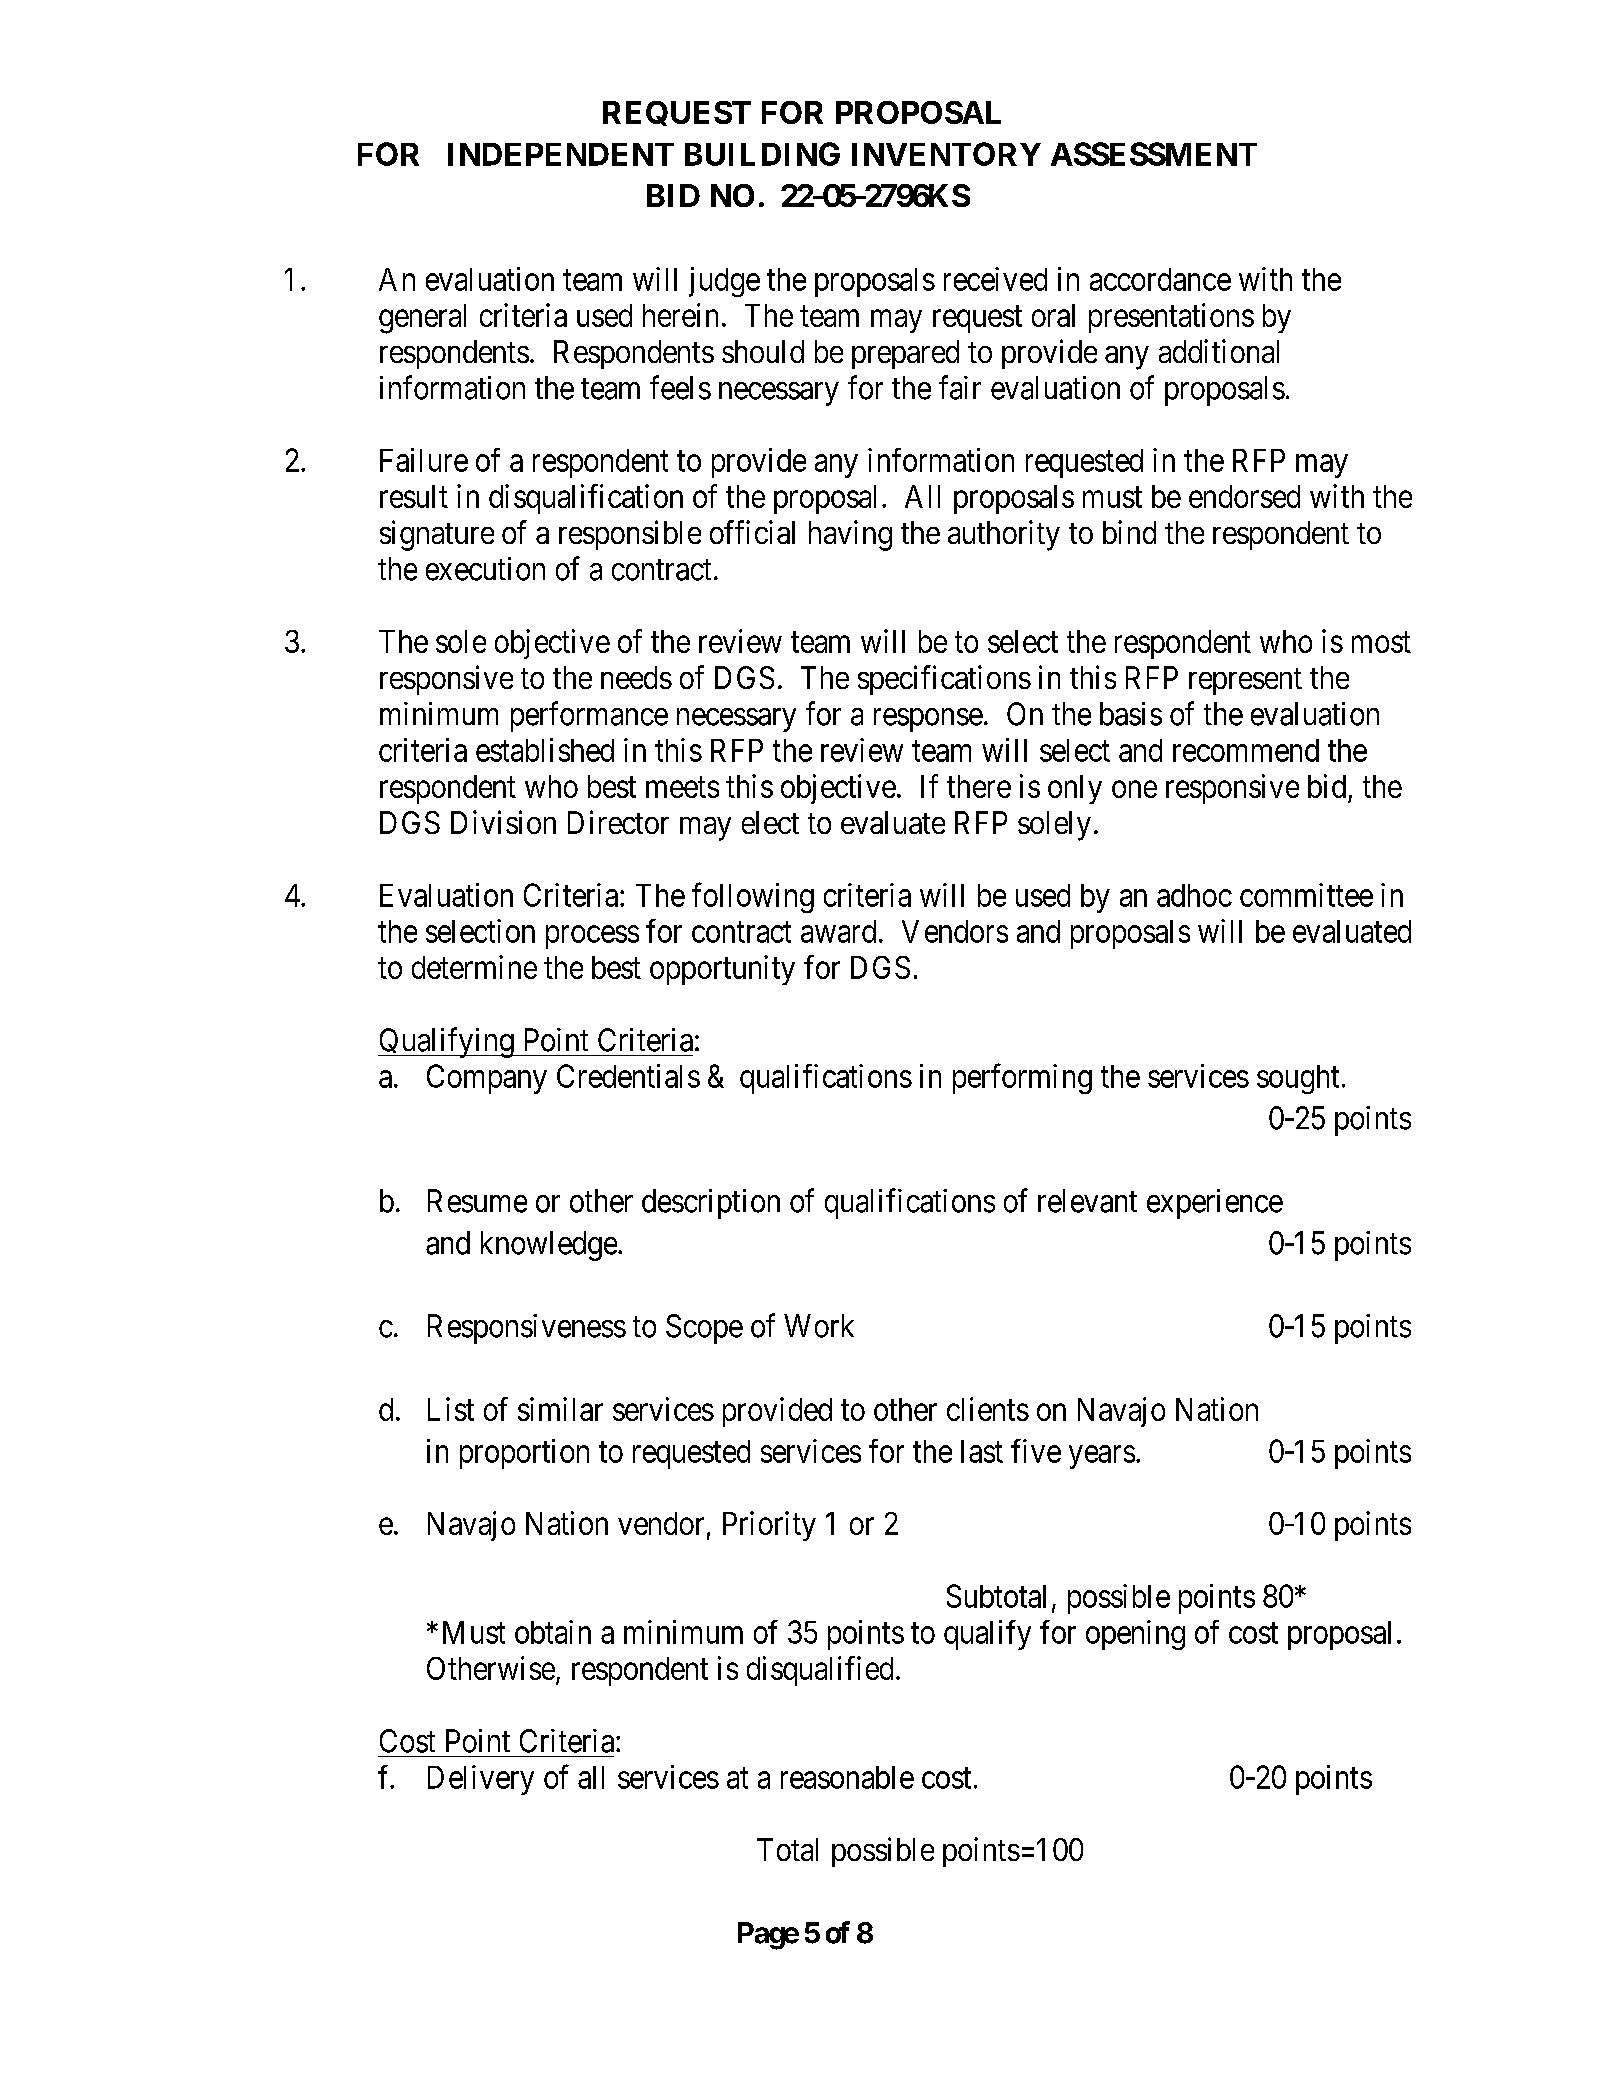 The width and height of the image is (1606, 2079). I want to click on Delivery, so click(481, 1780).
